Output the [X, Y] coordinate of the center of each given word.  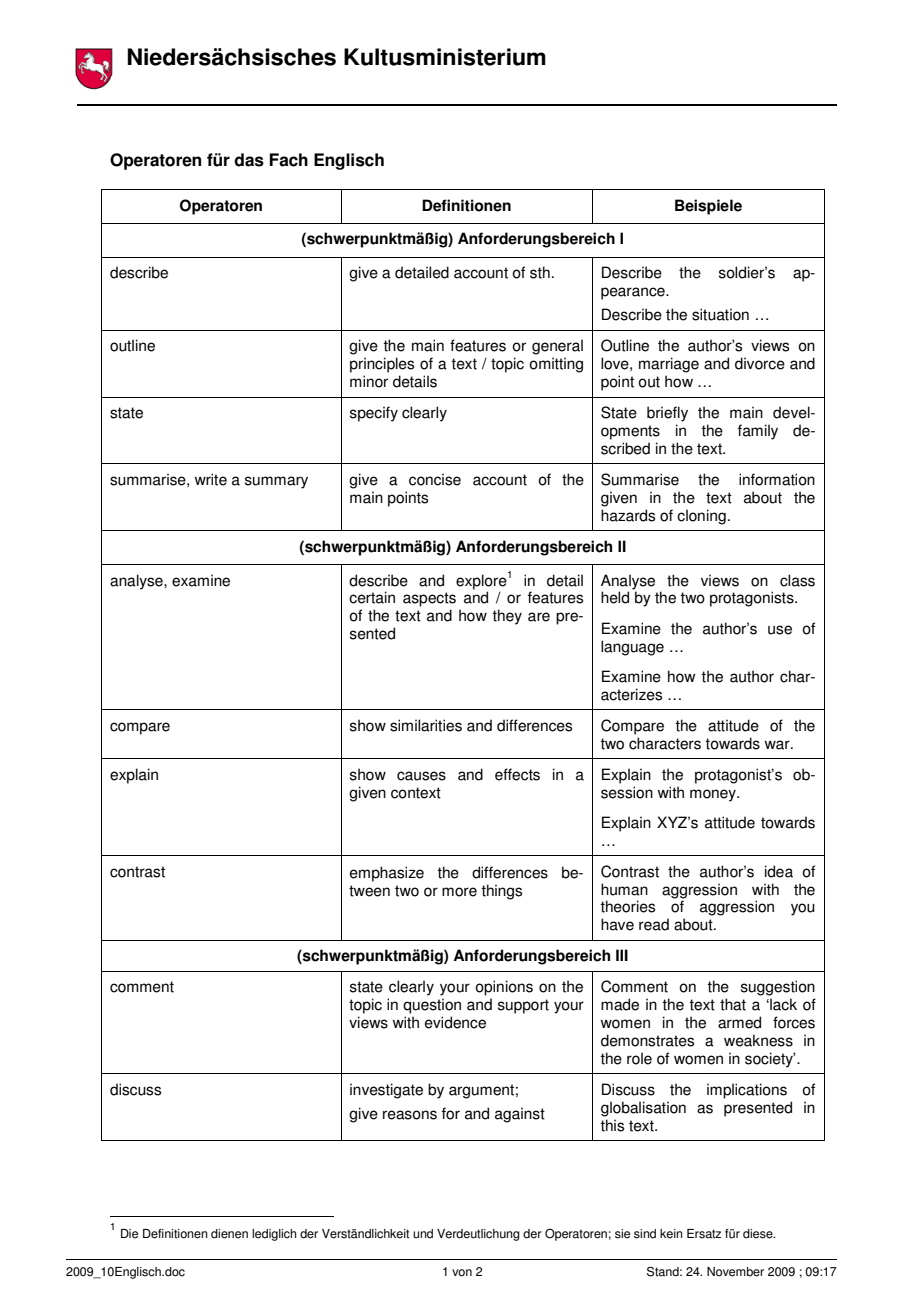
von [462, 1273]
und [423, 1234]
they [507, 617]
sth [540, 272]
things [501, 892]
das [249, 160]
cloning [701, 517]
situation [720, 314]
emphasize [387, 874]
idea [779, 871]
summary [276, 482]
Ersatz [704, 1234]
